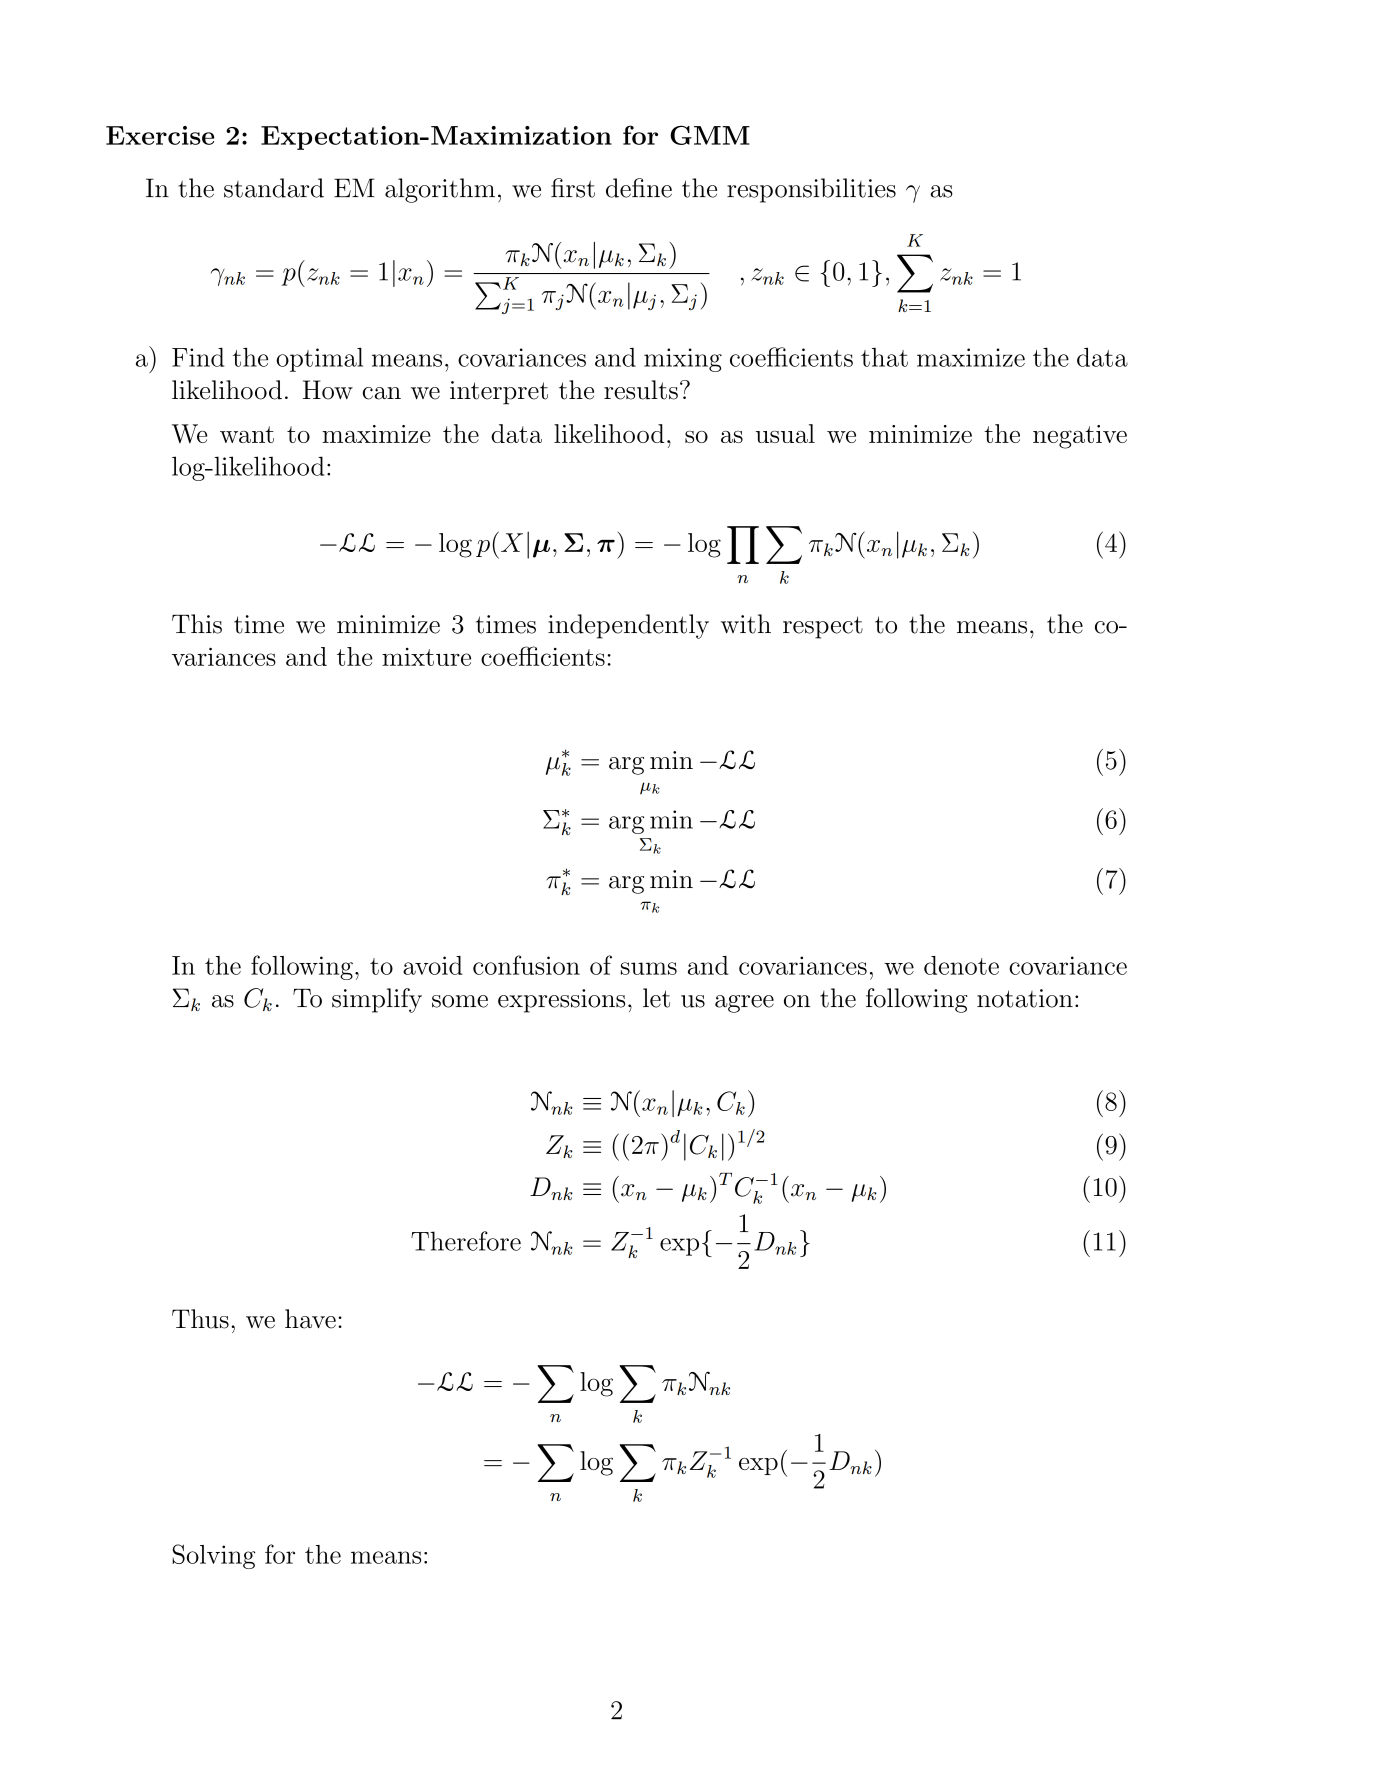  Describe the element at coordinates (213, 1556) in the screenshot. I see `Solving` at that location.
